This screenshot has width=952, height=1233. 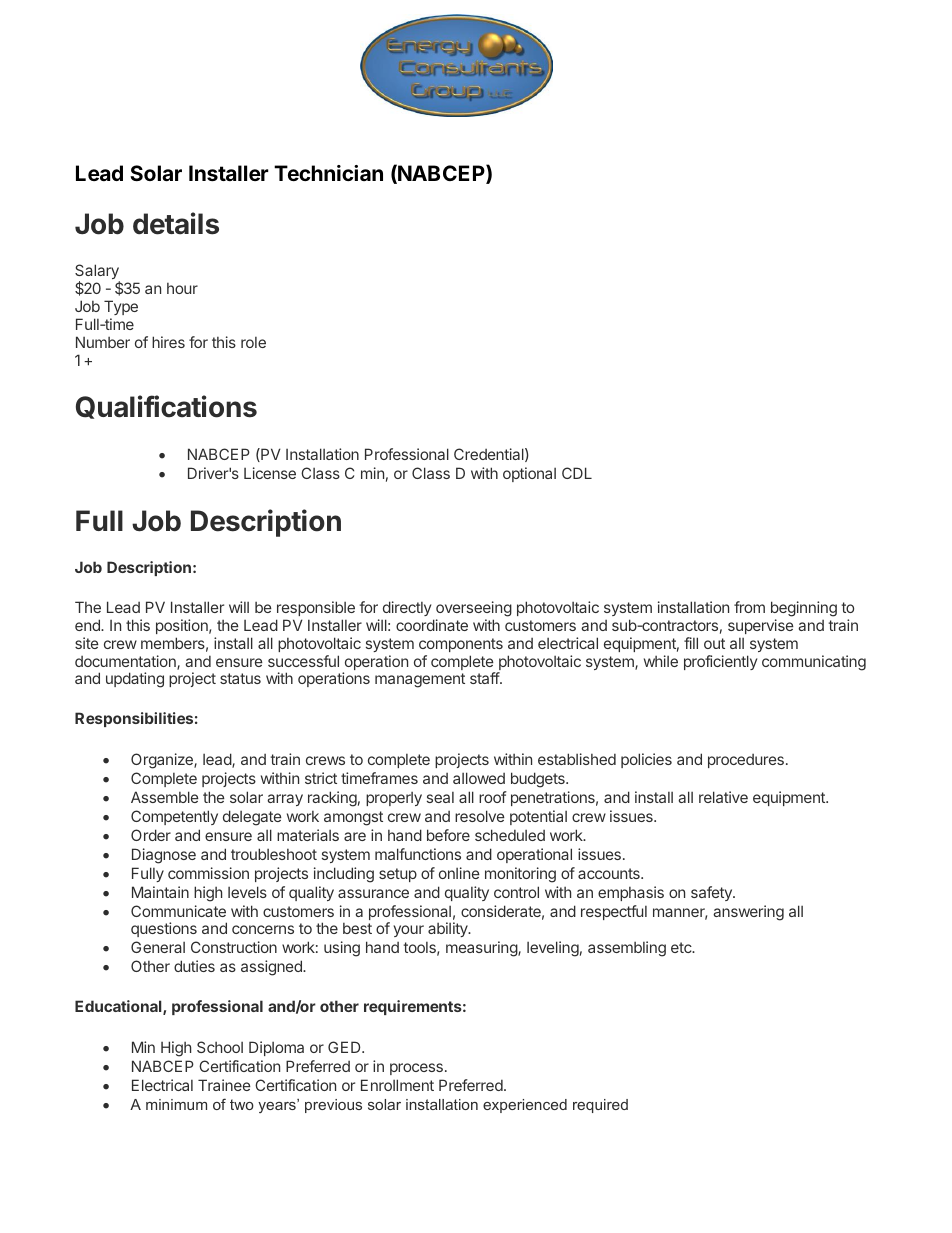 I want to click on details, so click(x=176, y=223).
